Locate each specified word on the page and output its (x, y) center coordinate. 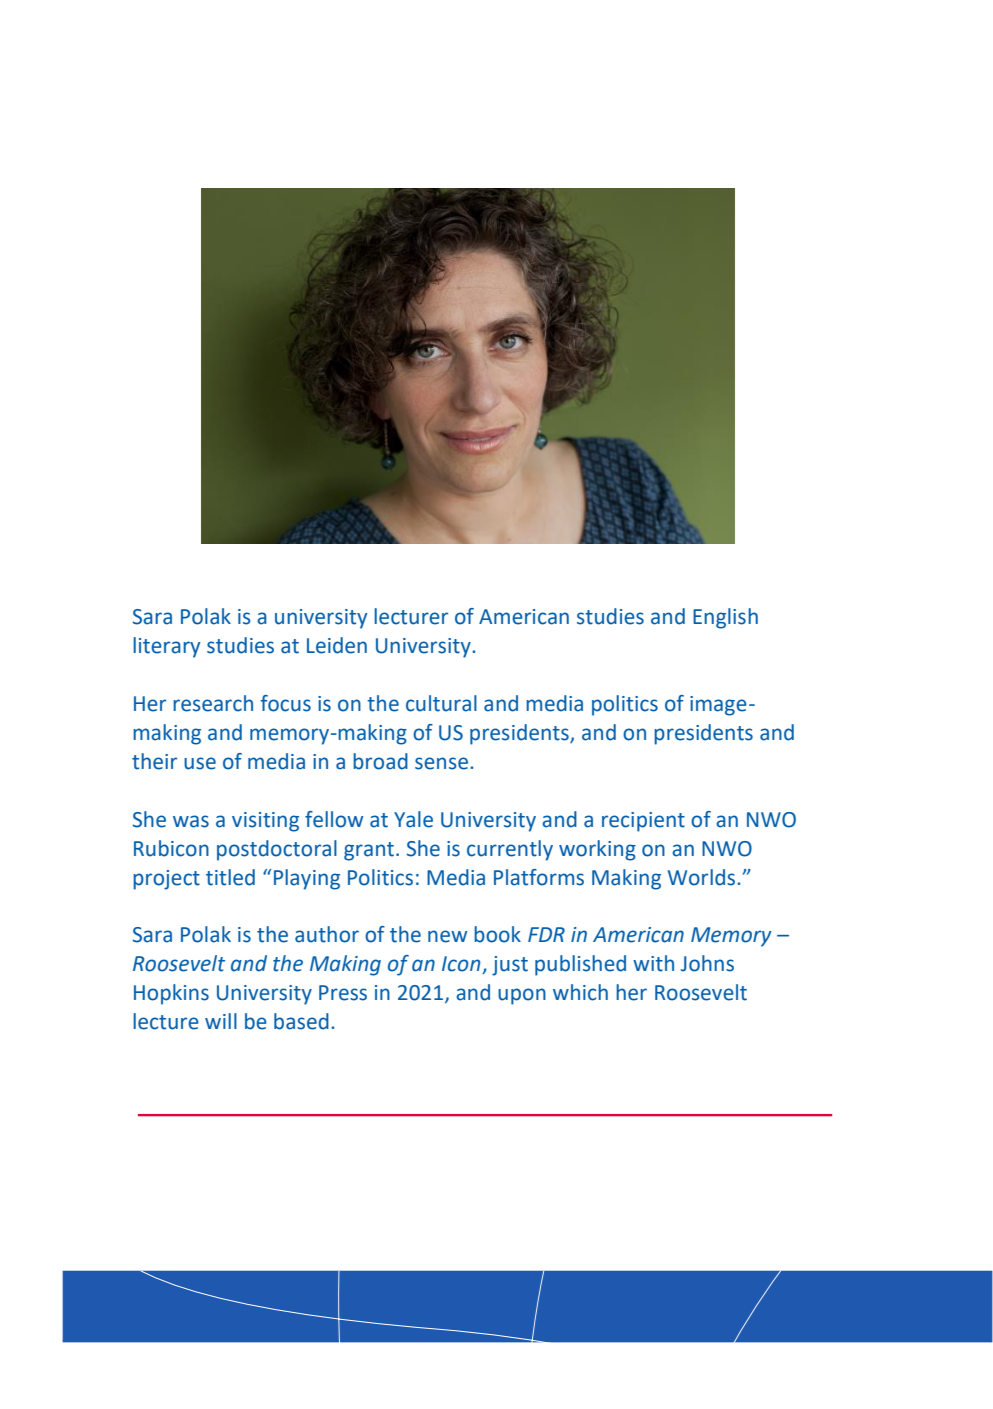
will (221, 1021)
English (725, 618)
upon (522, 996)
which (580, 992)
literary (166, 647)
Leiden (337, 645)
